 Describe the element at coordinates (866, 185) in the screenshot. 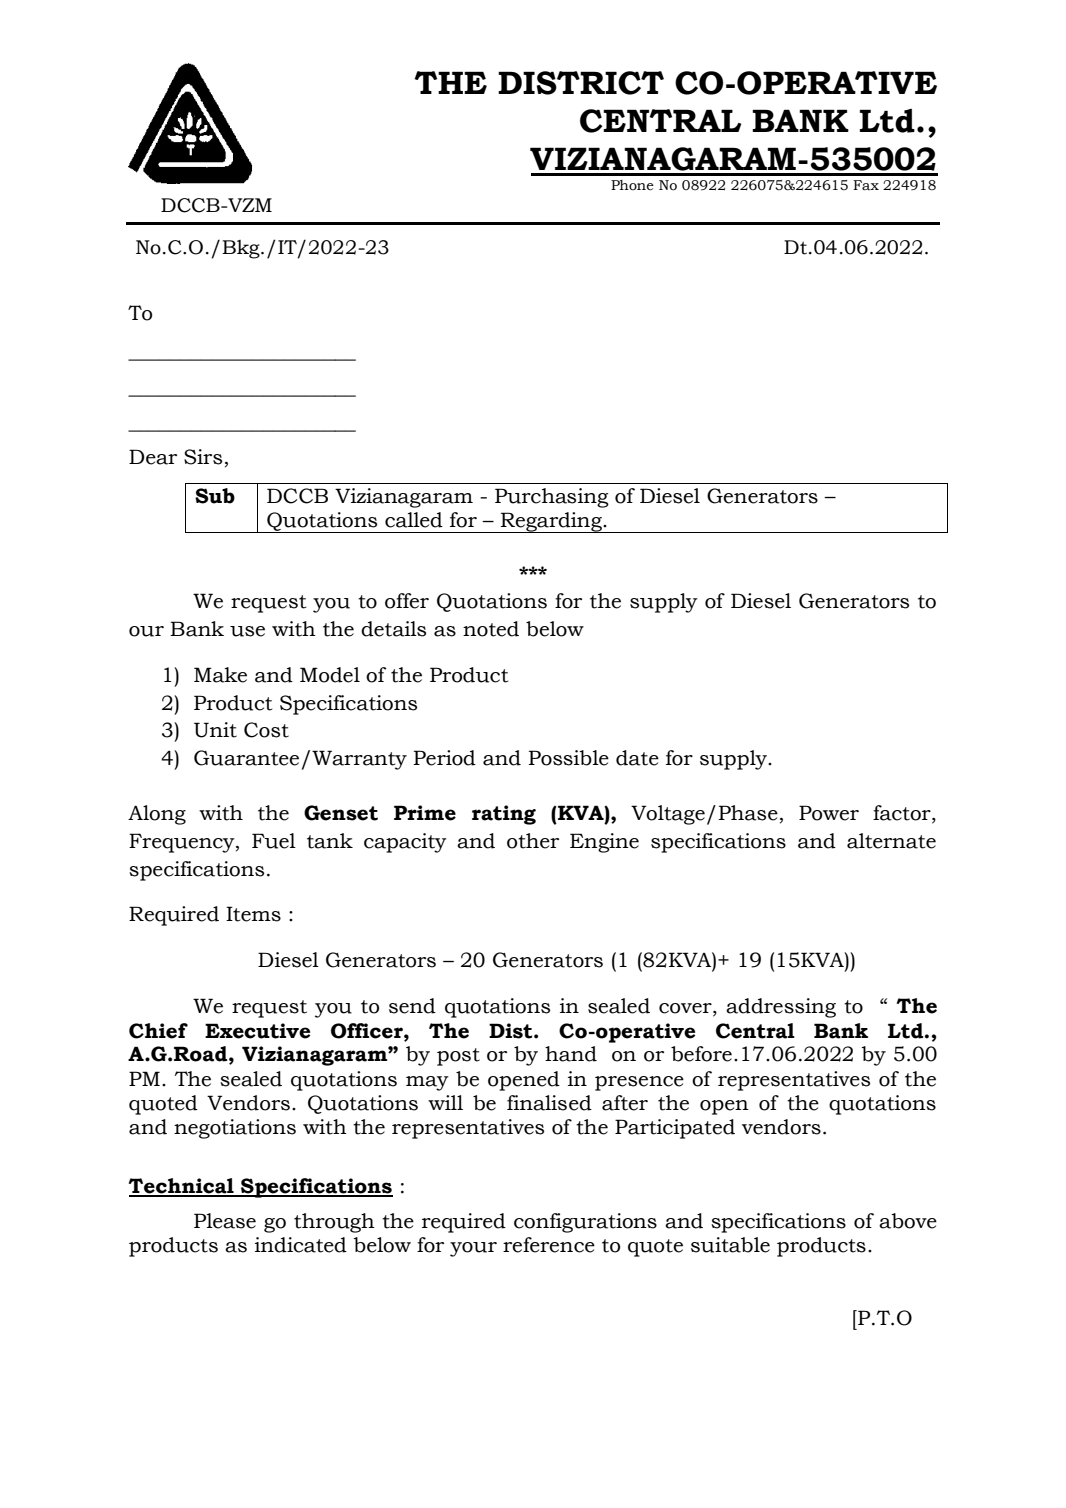

I see `Fax` at that location.
